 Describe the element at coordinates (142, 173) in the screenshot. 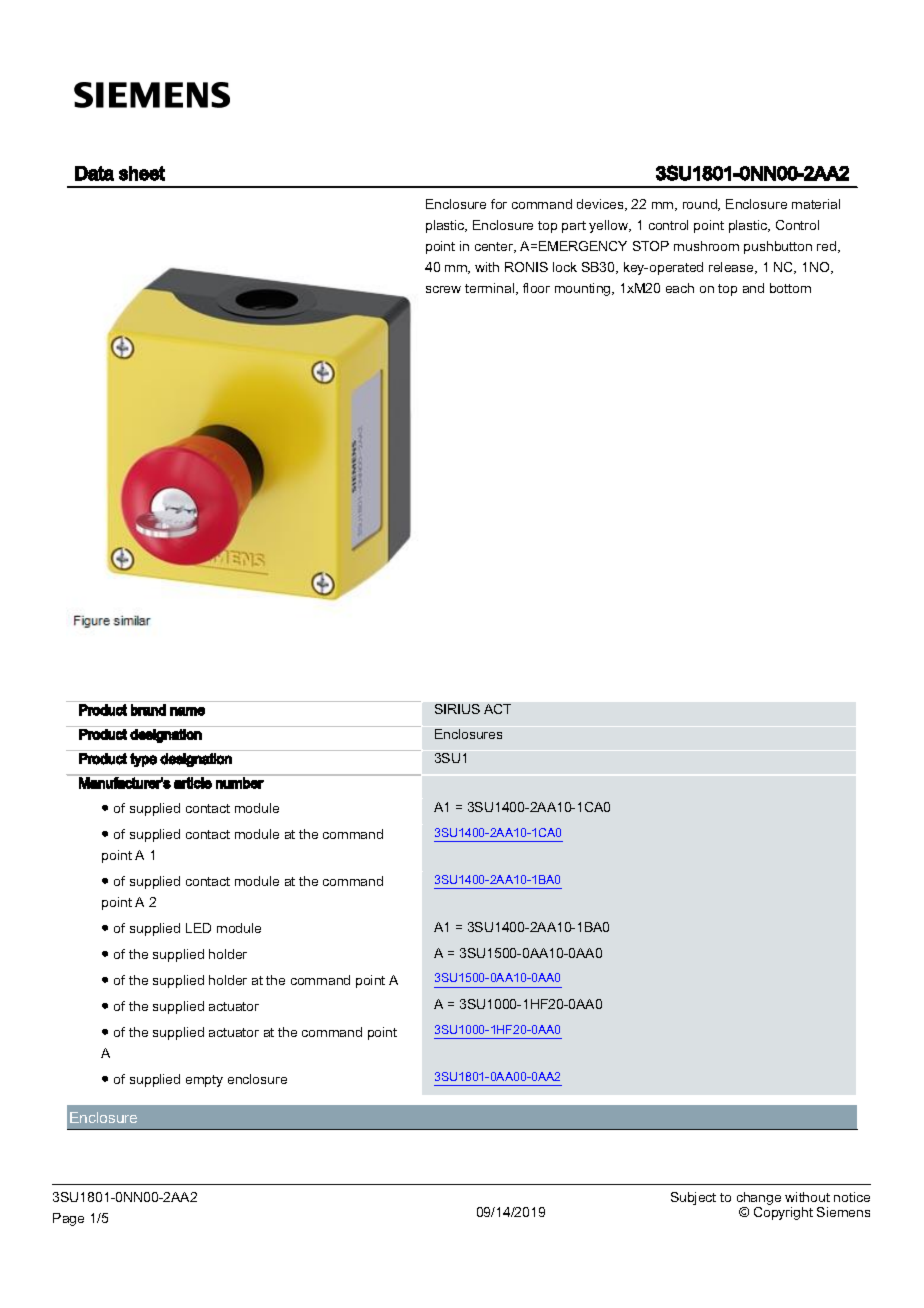

I see `sheet` at that location.
